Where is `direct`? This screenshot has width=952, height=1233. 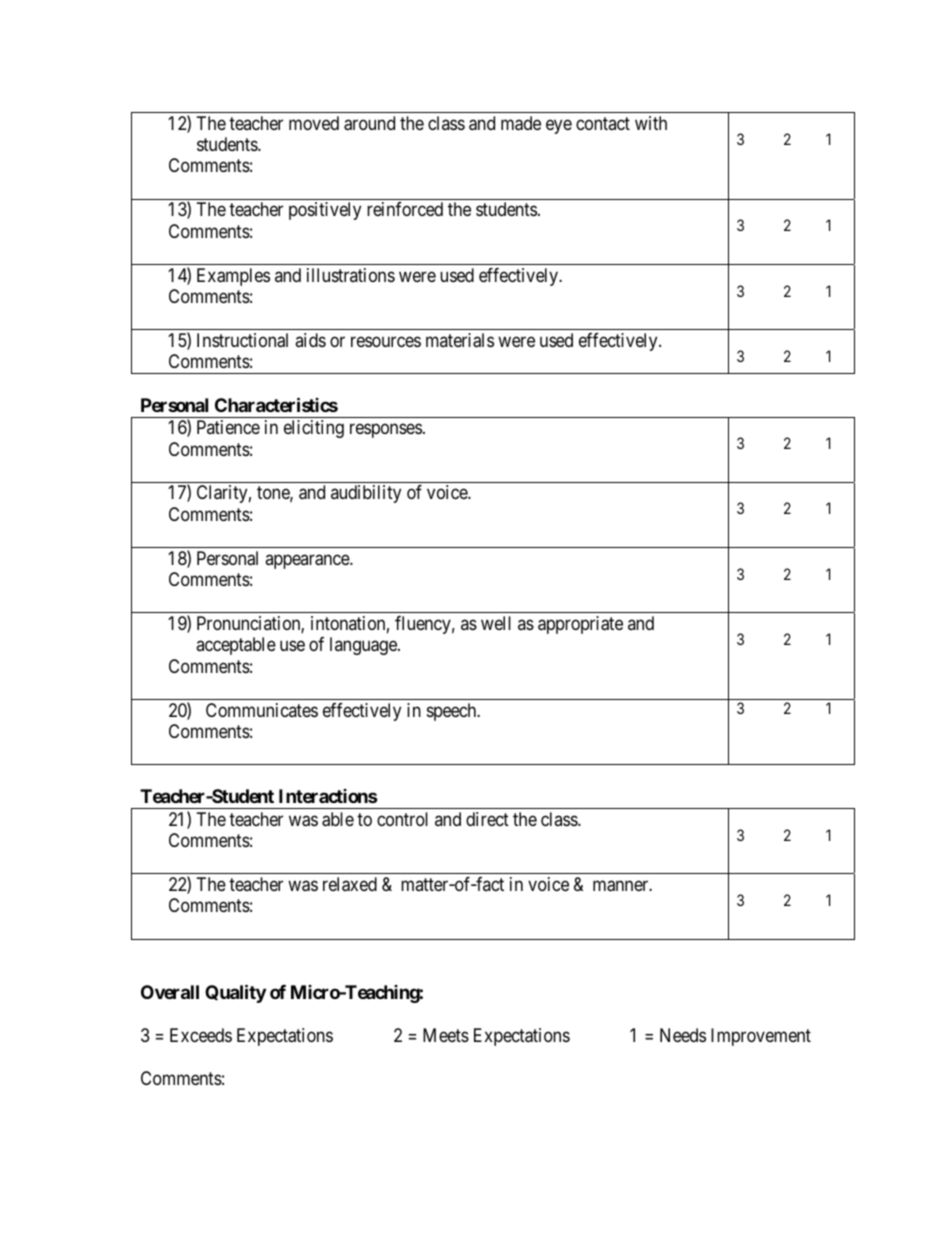
direct is located at coordinates (487, 819).
